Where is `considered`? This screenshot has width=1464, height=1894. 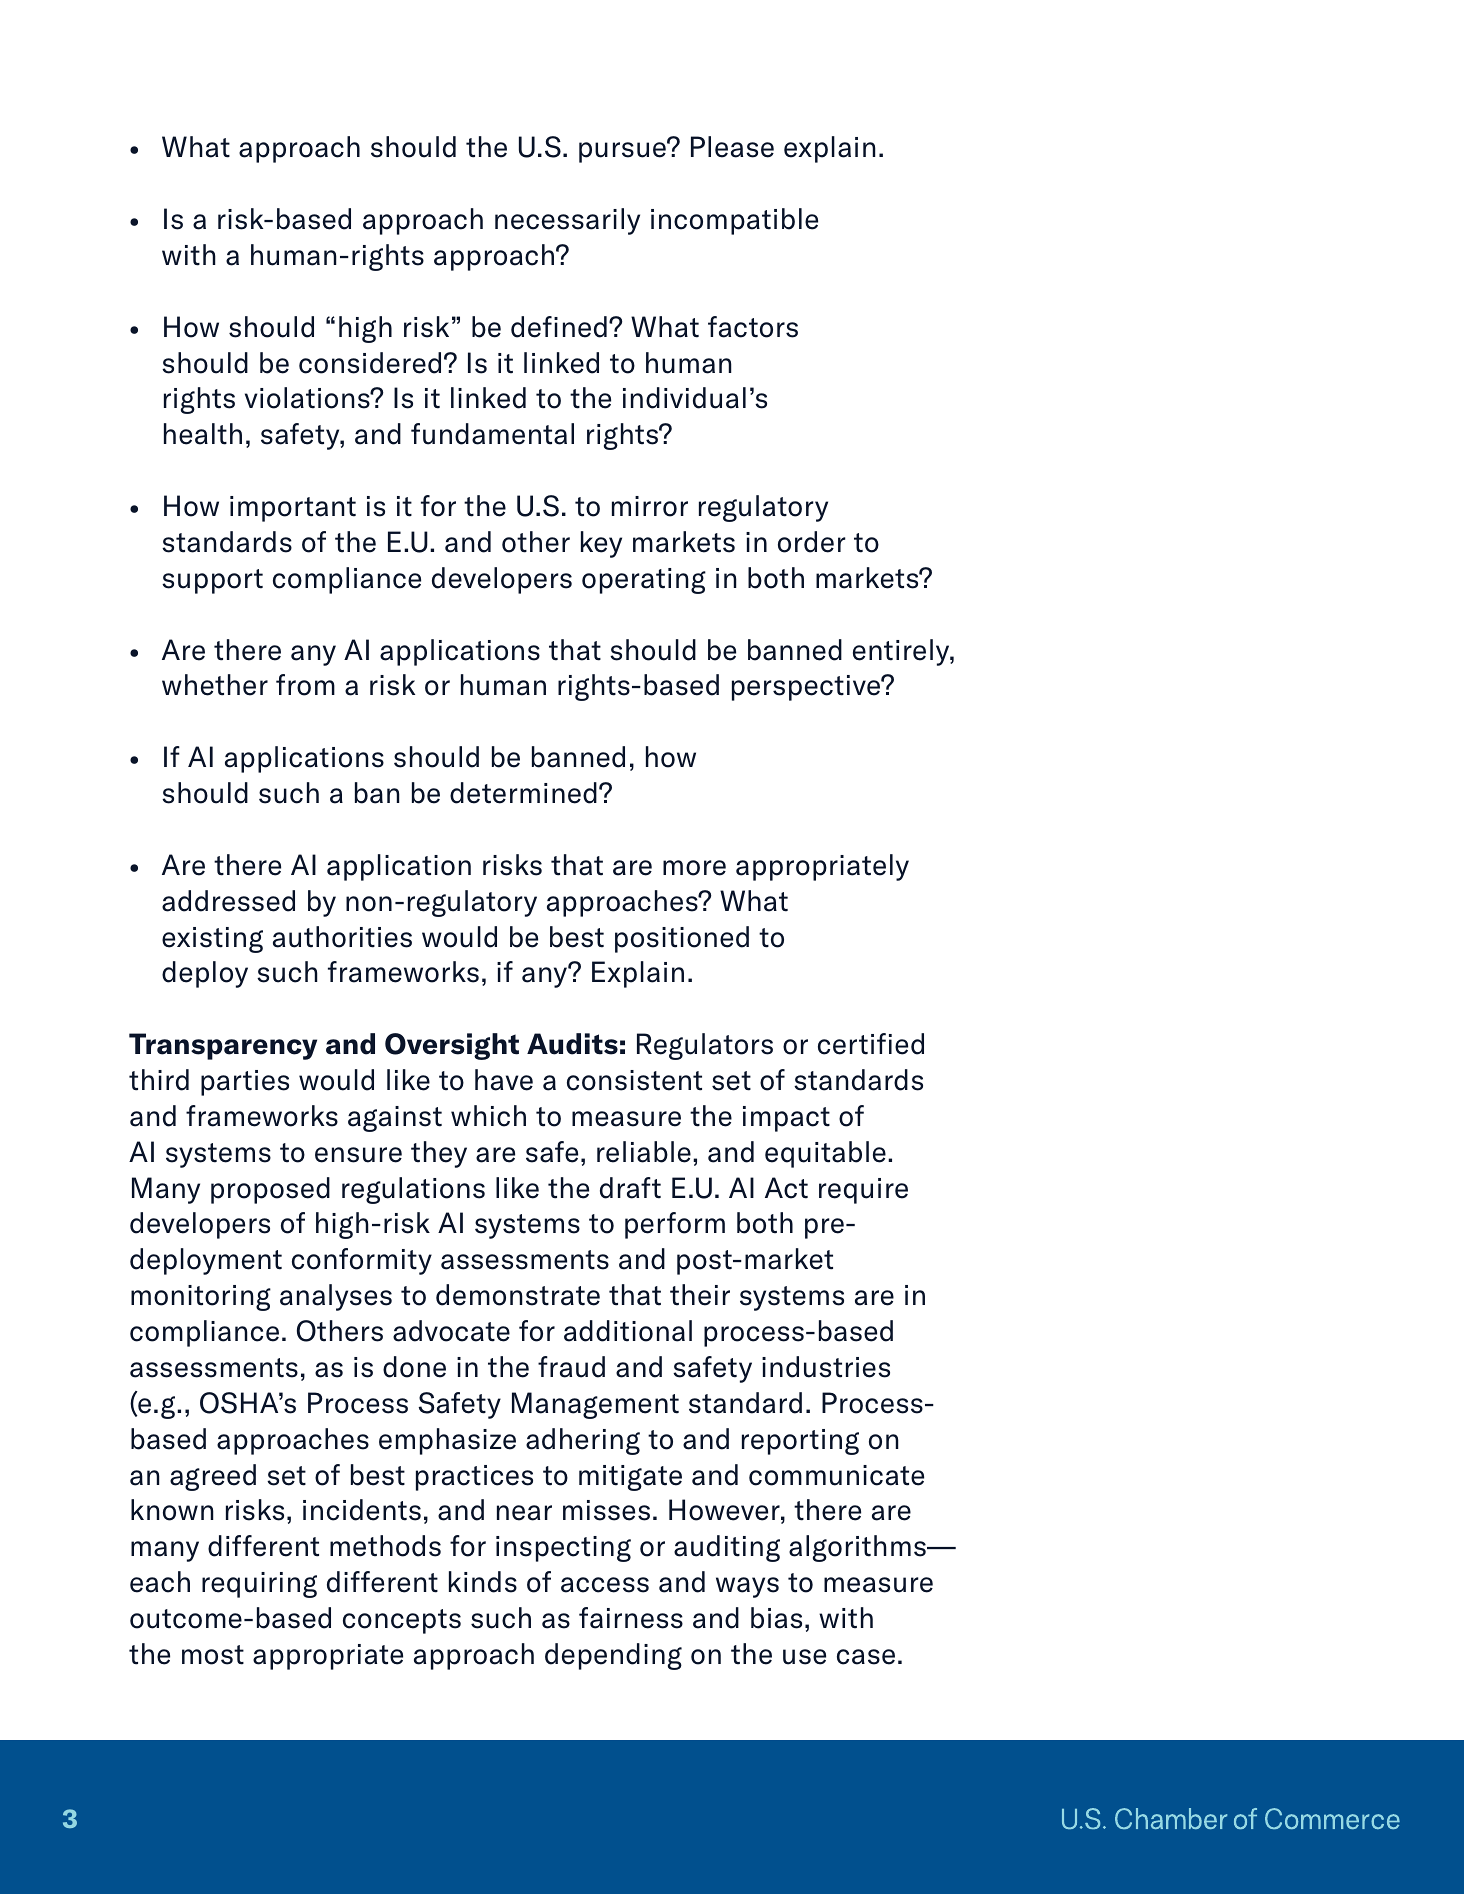 considered is located at coordinates (370, 363).
